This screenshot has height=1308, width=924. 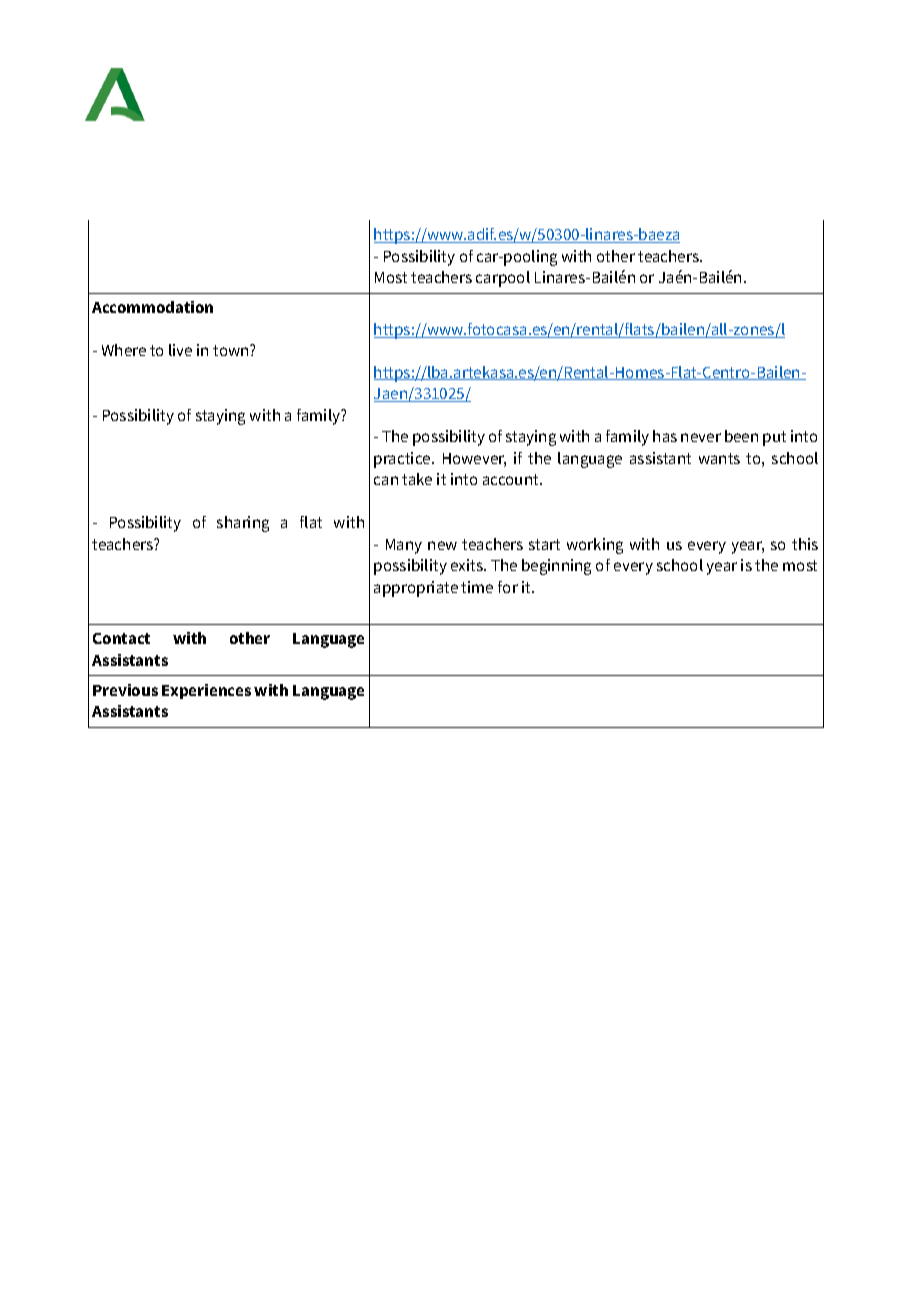 What do you see at coordinates (508, 587) in the screenshot?
I see `for` at bounding box center [508, 587].
